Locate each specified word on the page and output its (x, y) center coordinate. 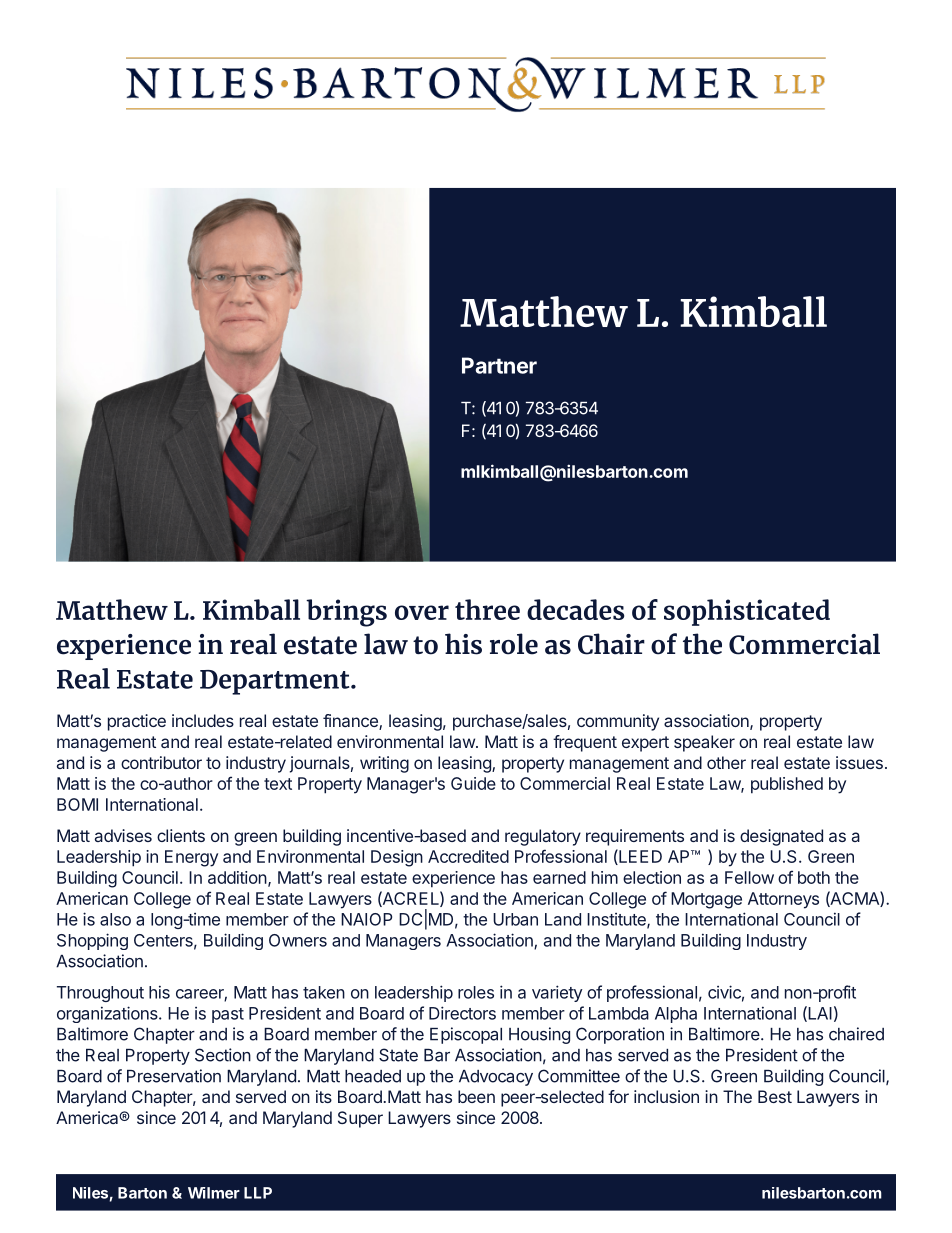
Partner (499, 365)
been (476, 1096)
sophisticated (747, 612)
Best (775, 1096)
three (487, 609)
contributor (161, 762)
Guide (473, 783)
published (787, 785)
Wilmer (214, 1193)
